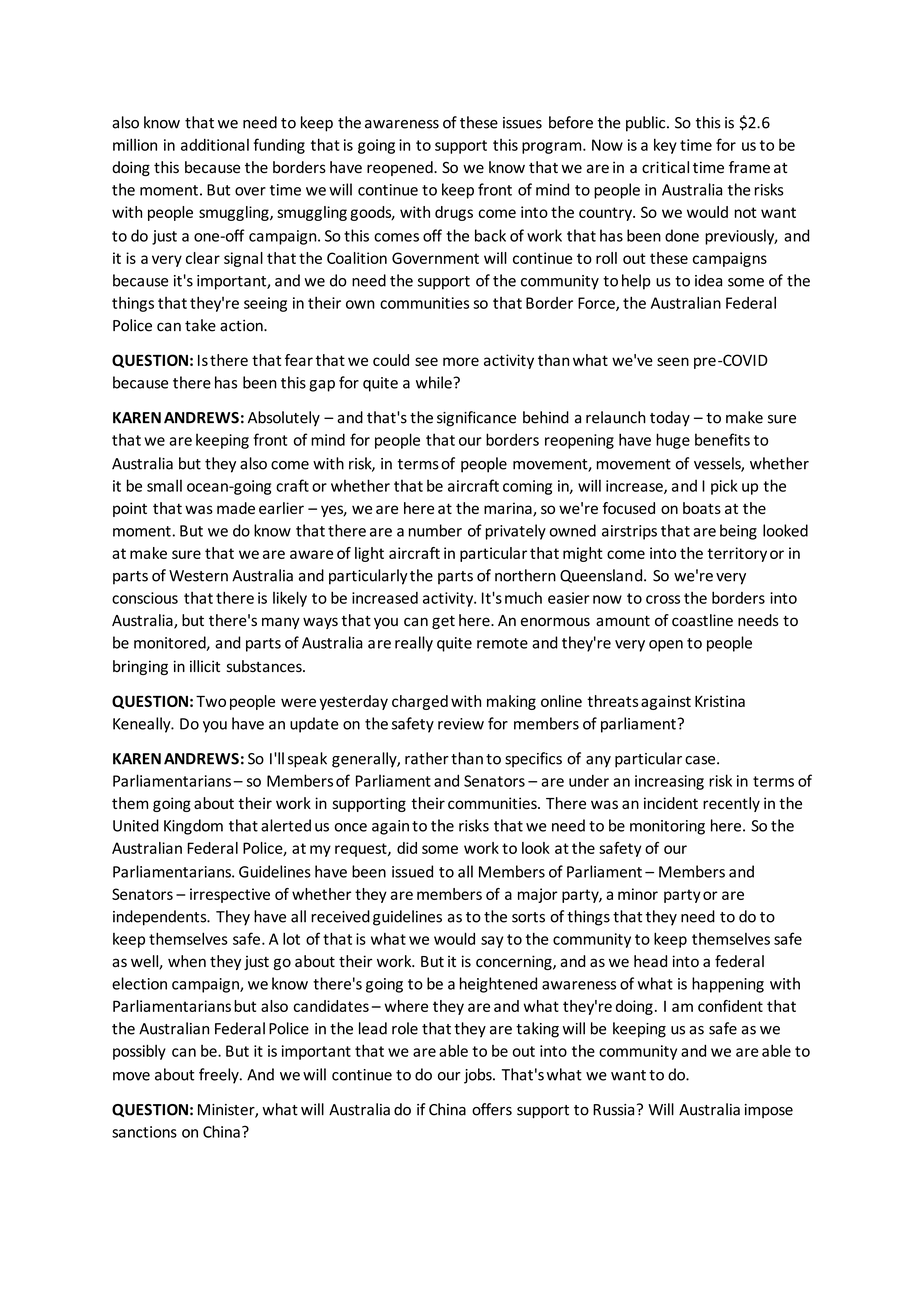 Image resolution: width=924 pixels, height=1308 pixels. Describe the element at coordinates (673, 361) in the screenshot. I see `seen` at that location.
